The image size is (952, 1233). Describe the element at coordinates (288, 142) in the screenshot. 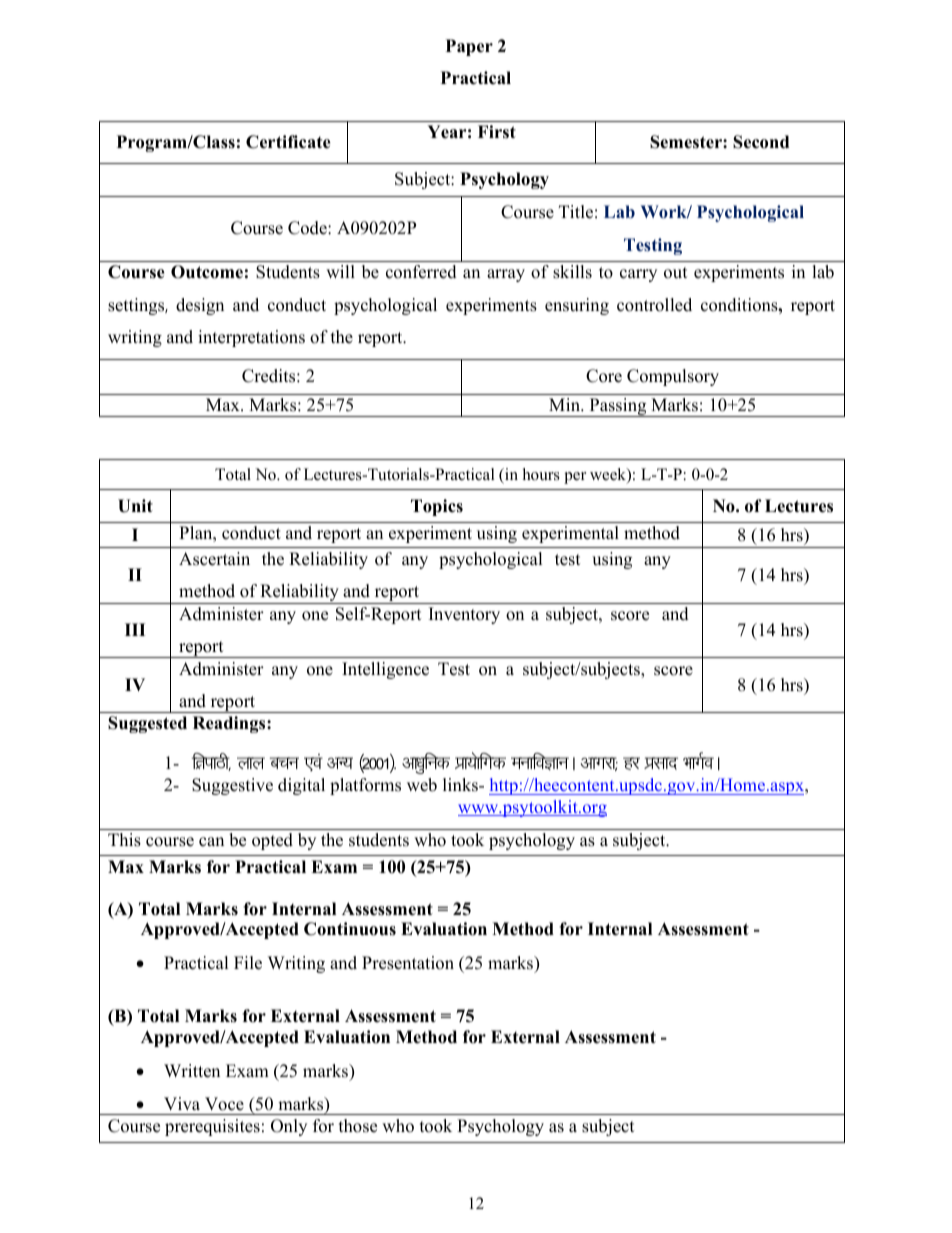

I see `Certificate` at that location.
